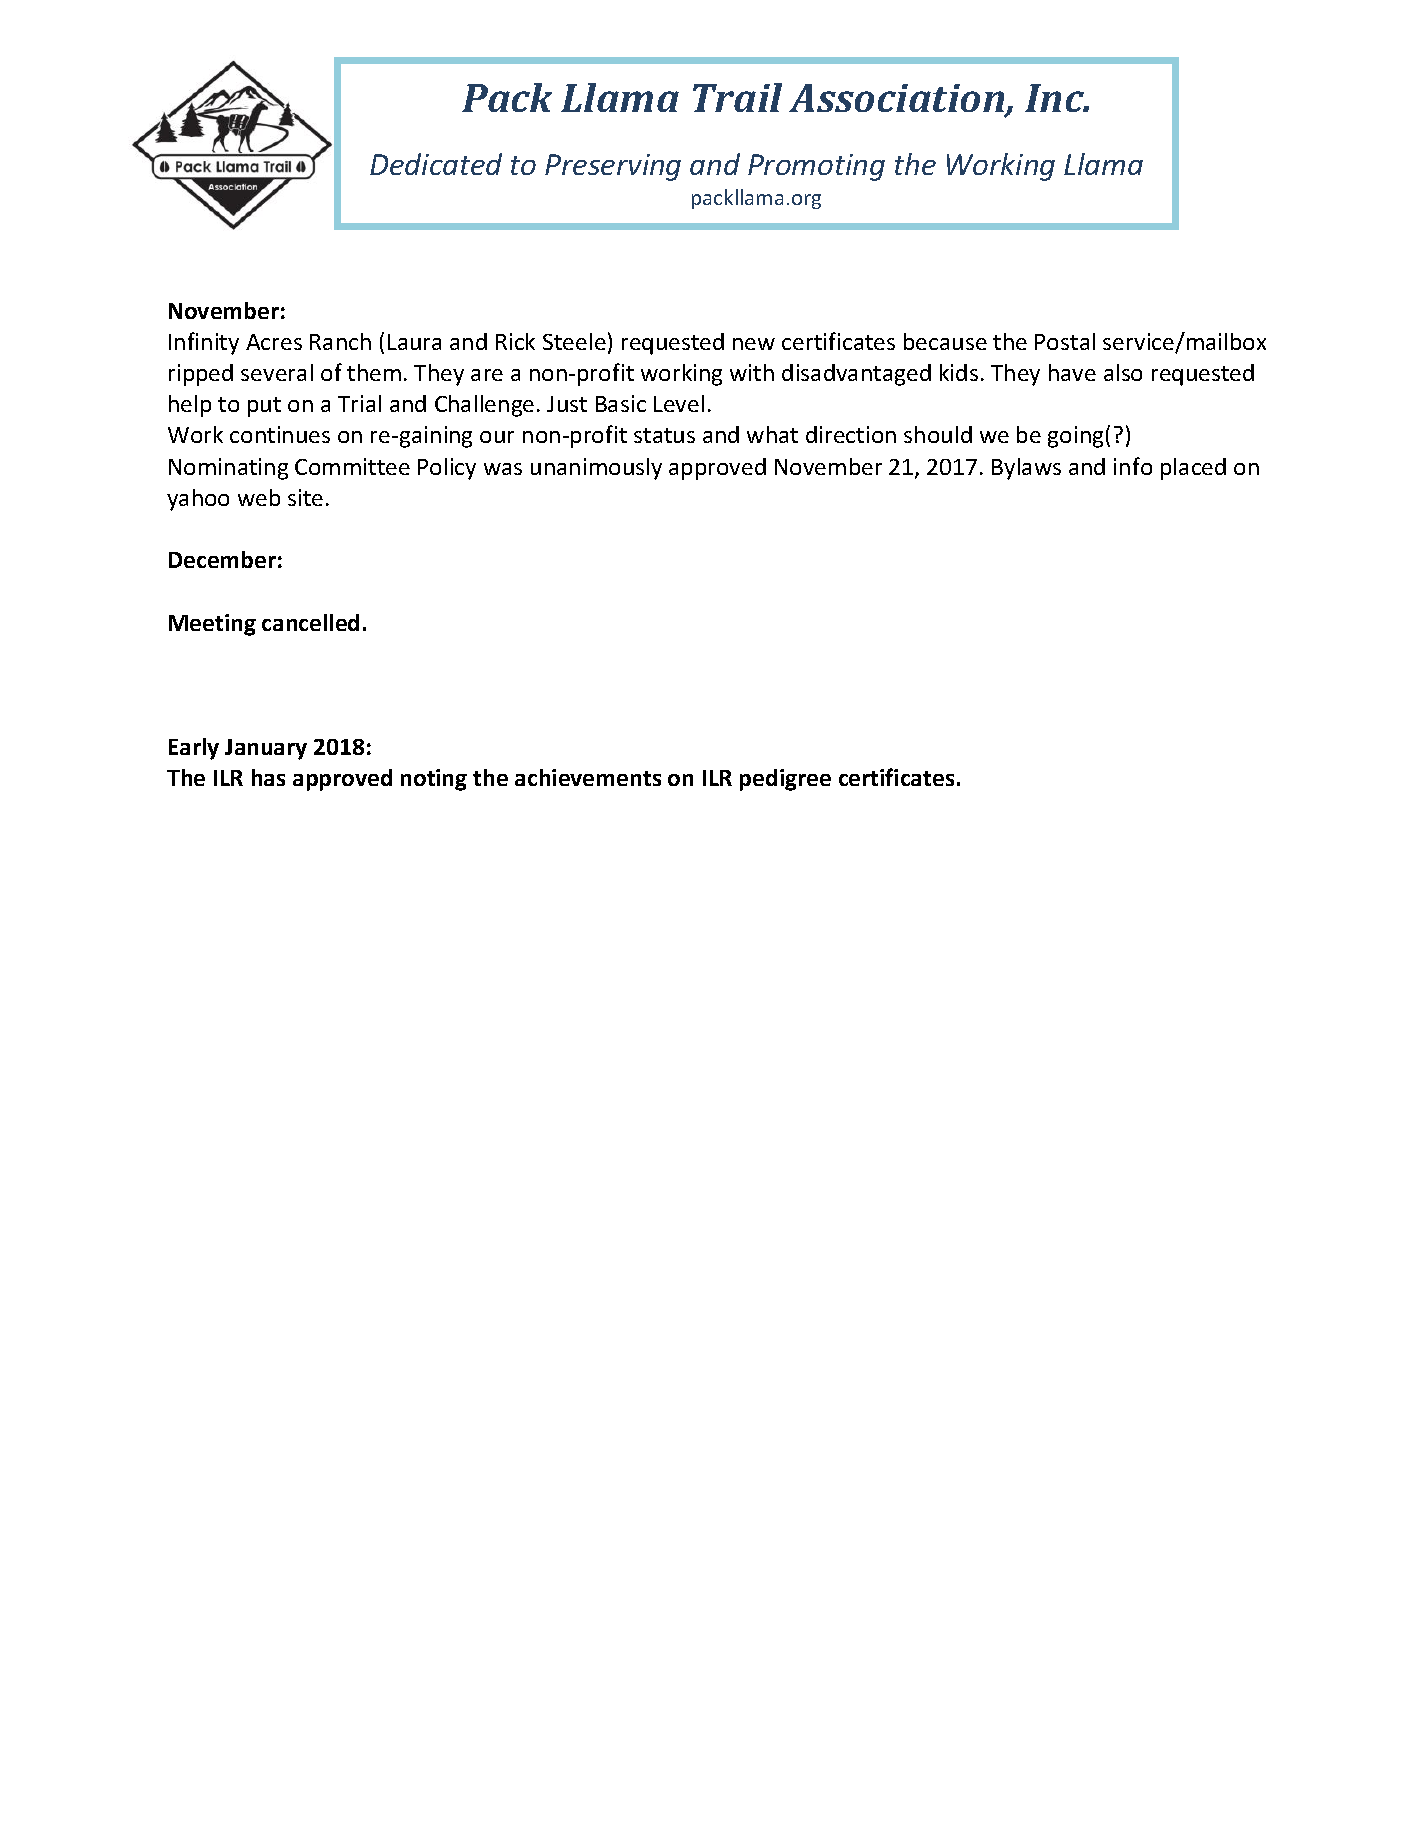 This document has height=1839, width=1421. I want to click on Postal, so click(1065, 341).
